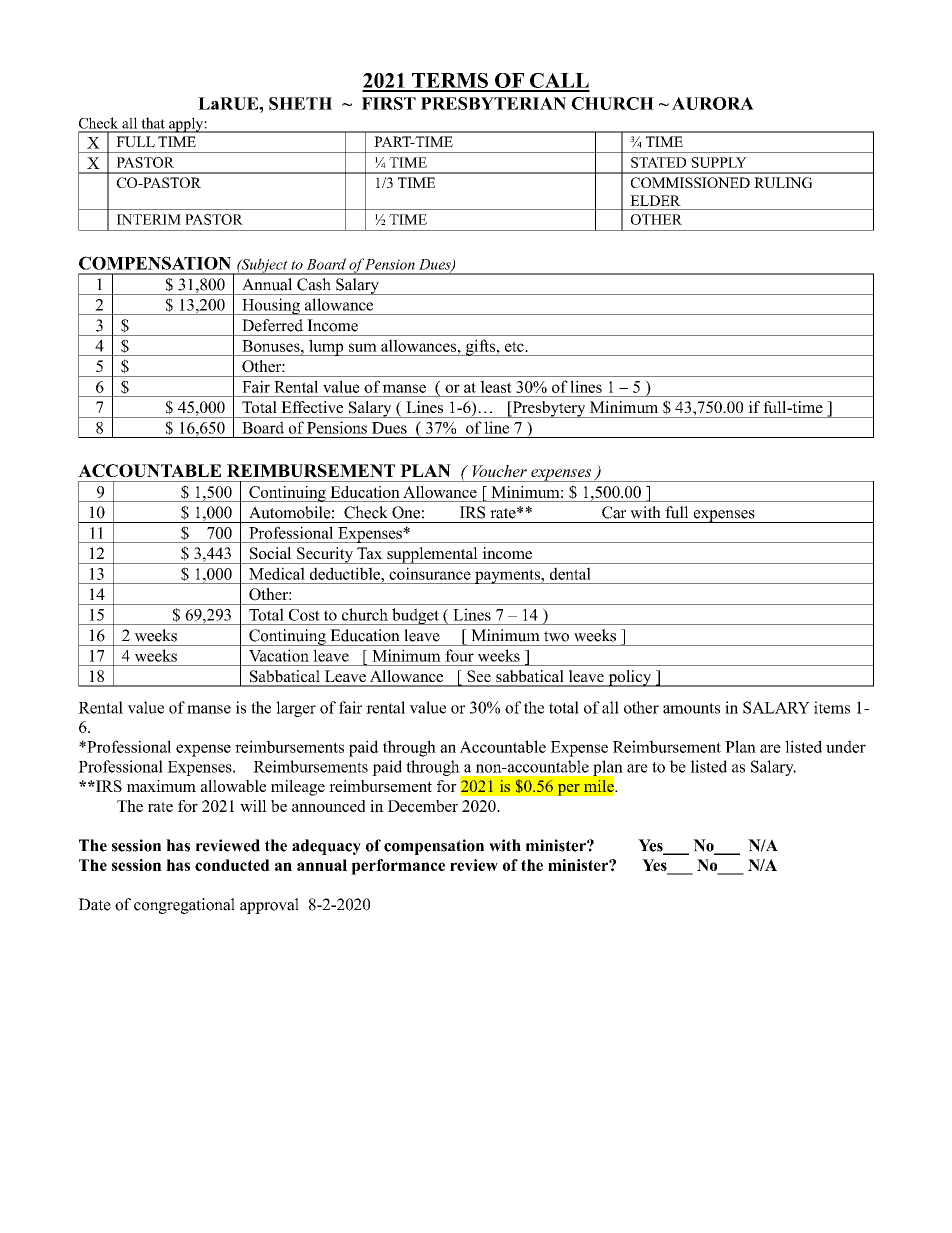 This screenshot has height=1233, width=952. I want to click on two, so click(556, 636).
